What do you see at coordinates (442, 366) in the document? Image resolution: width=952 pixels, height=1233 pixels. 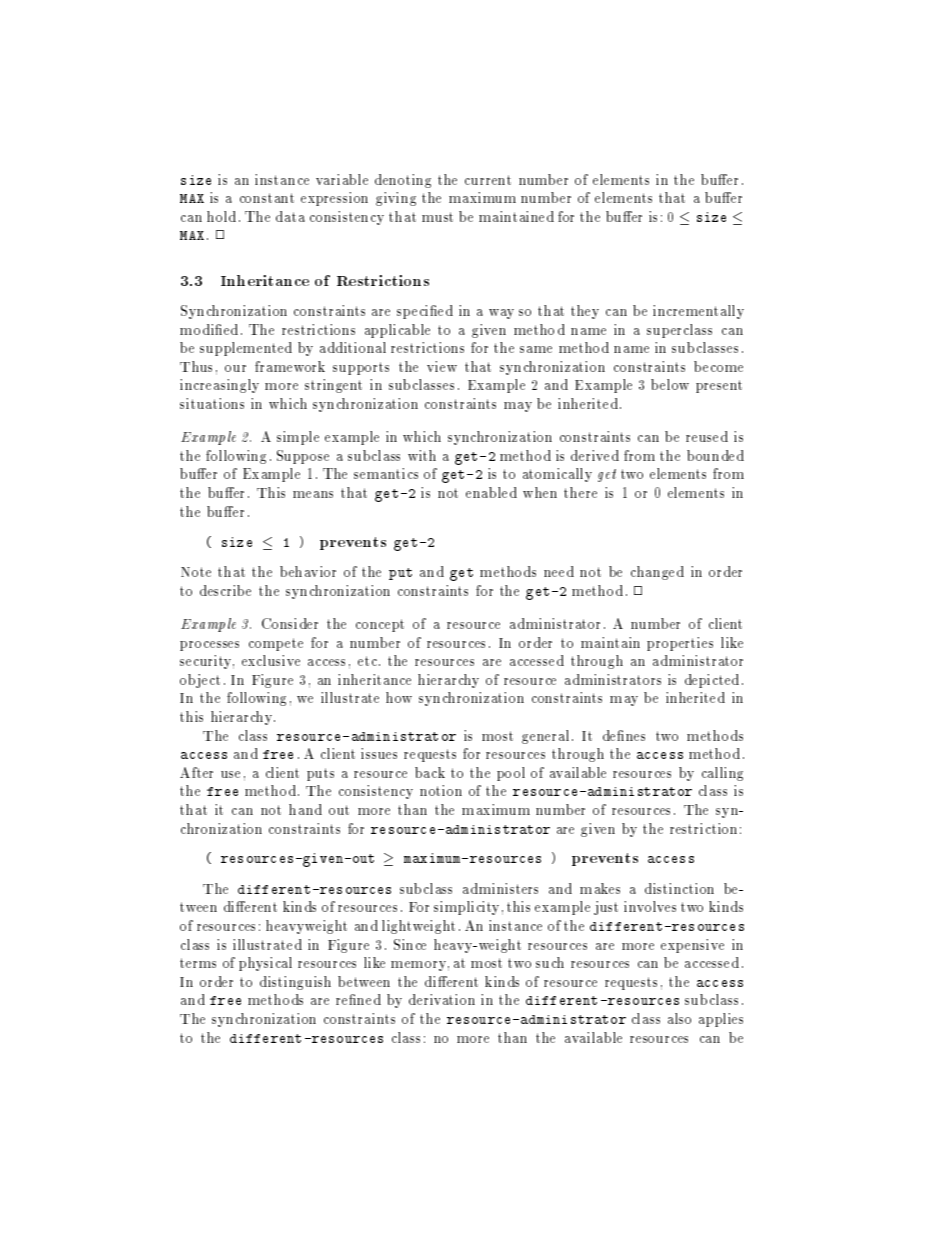 I see `view` at bounding box center [442, 366].
